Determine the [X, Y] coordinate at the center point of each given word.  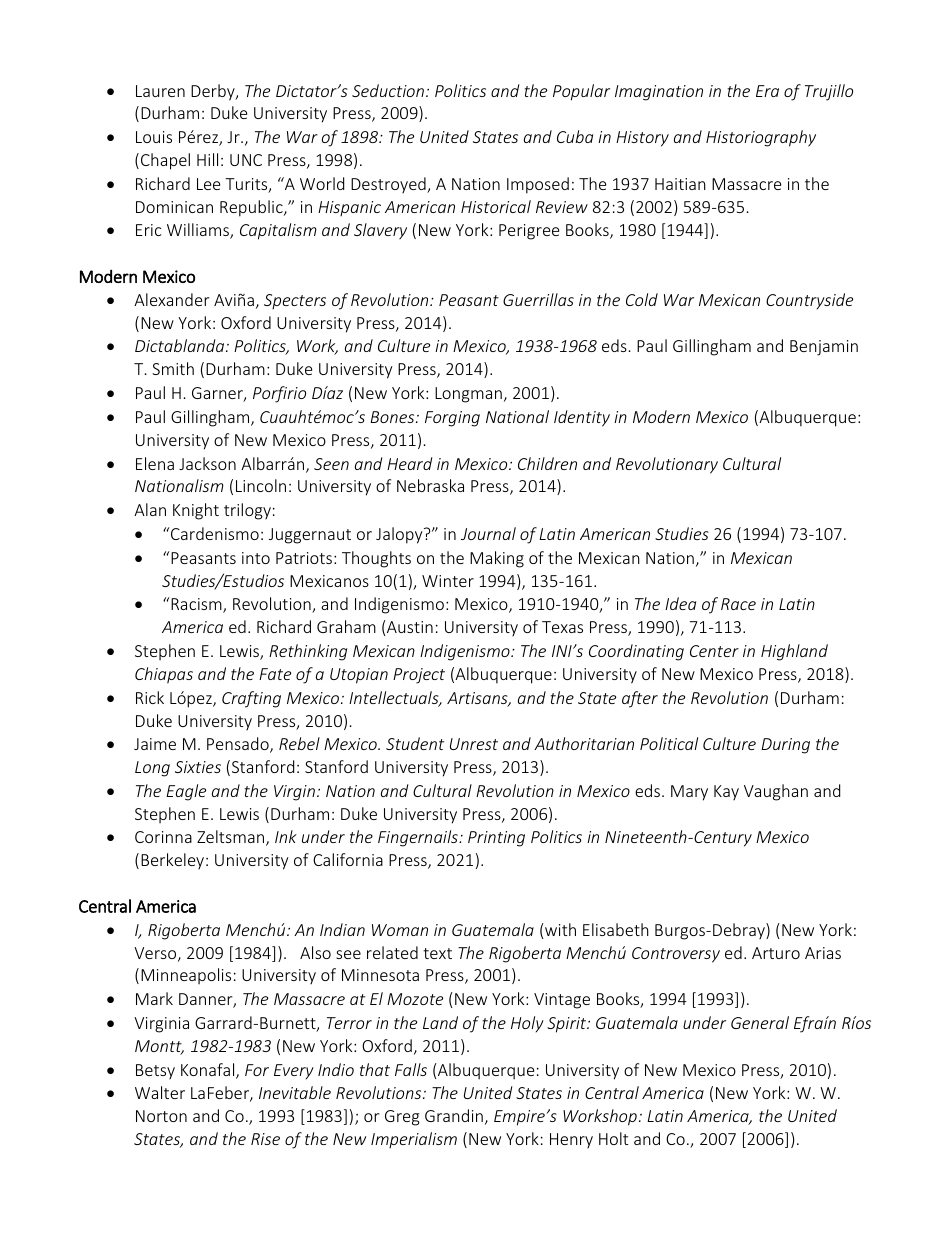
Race [738, 604]
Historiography [761, 138]
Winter [448, 581]
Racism [196, 605]
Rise [265, 1139]
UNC [246, 160]
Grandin [454, 1115]
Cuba [575, 136]
